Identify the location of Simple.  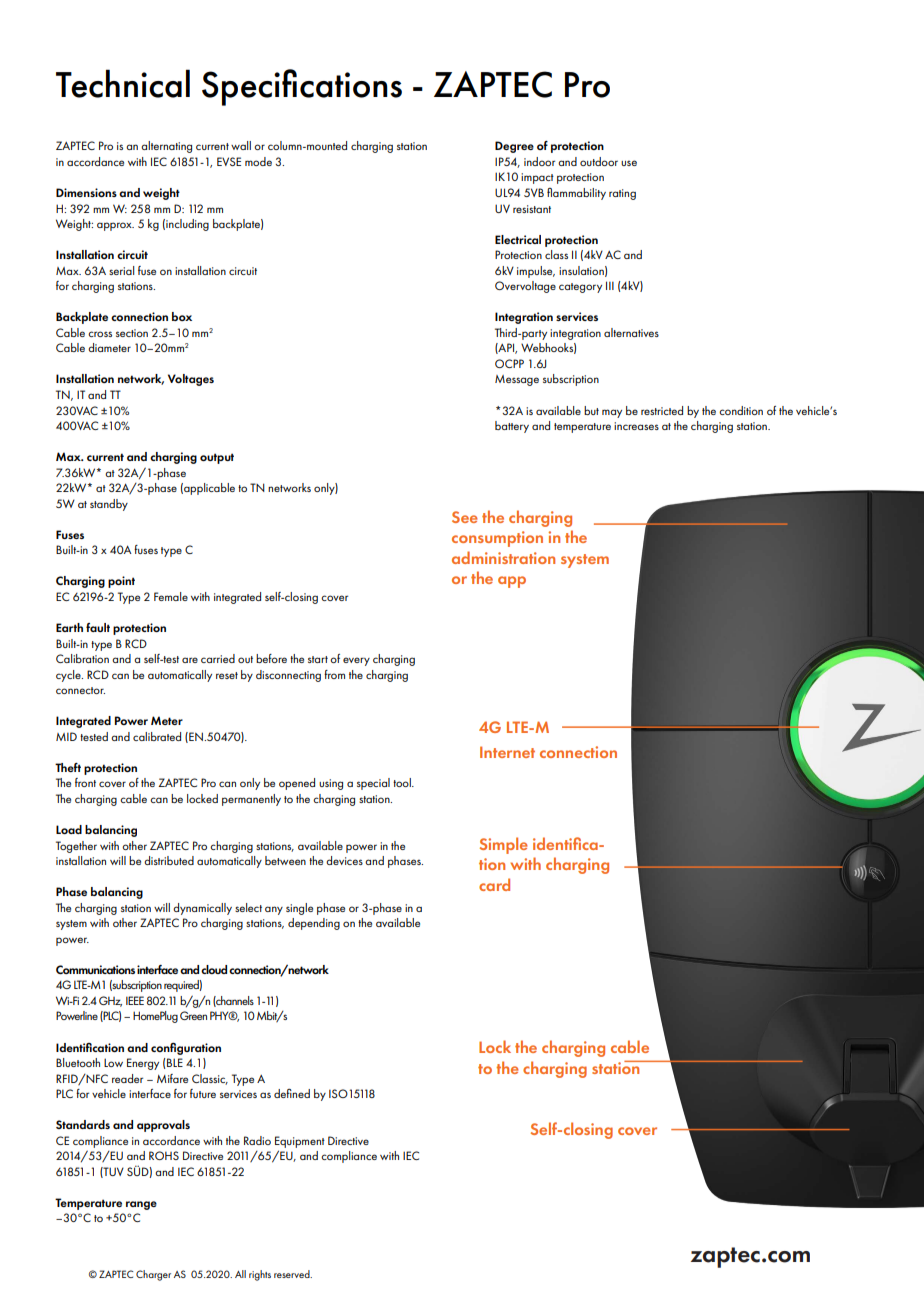
(504, 845).
